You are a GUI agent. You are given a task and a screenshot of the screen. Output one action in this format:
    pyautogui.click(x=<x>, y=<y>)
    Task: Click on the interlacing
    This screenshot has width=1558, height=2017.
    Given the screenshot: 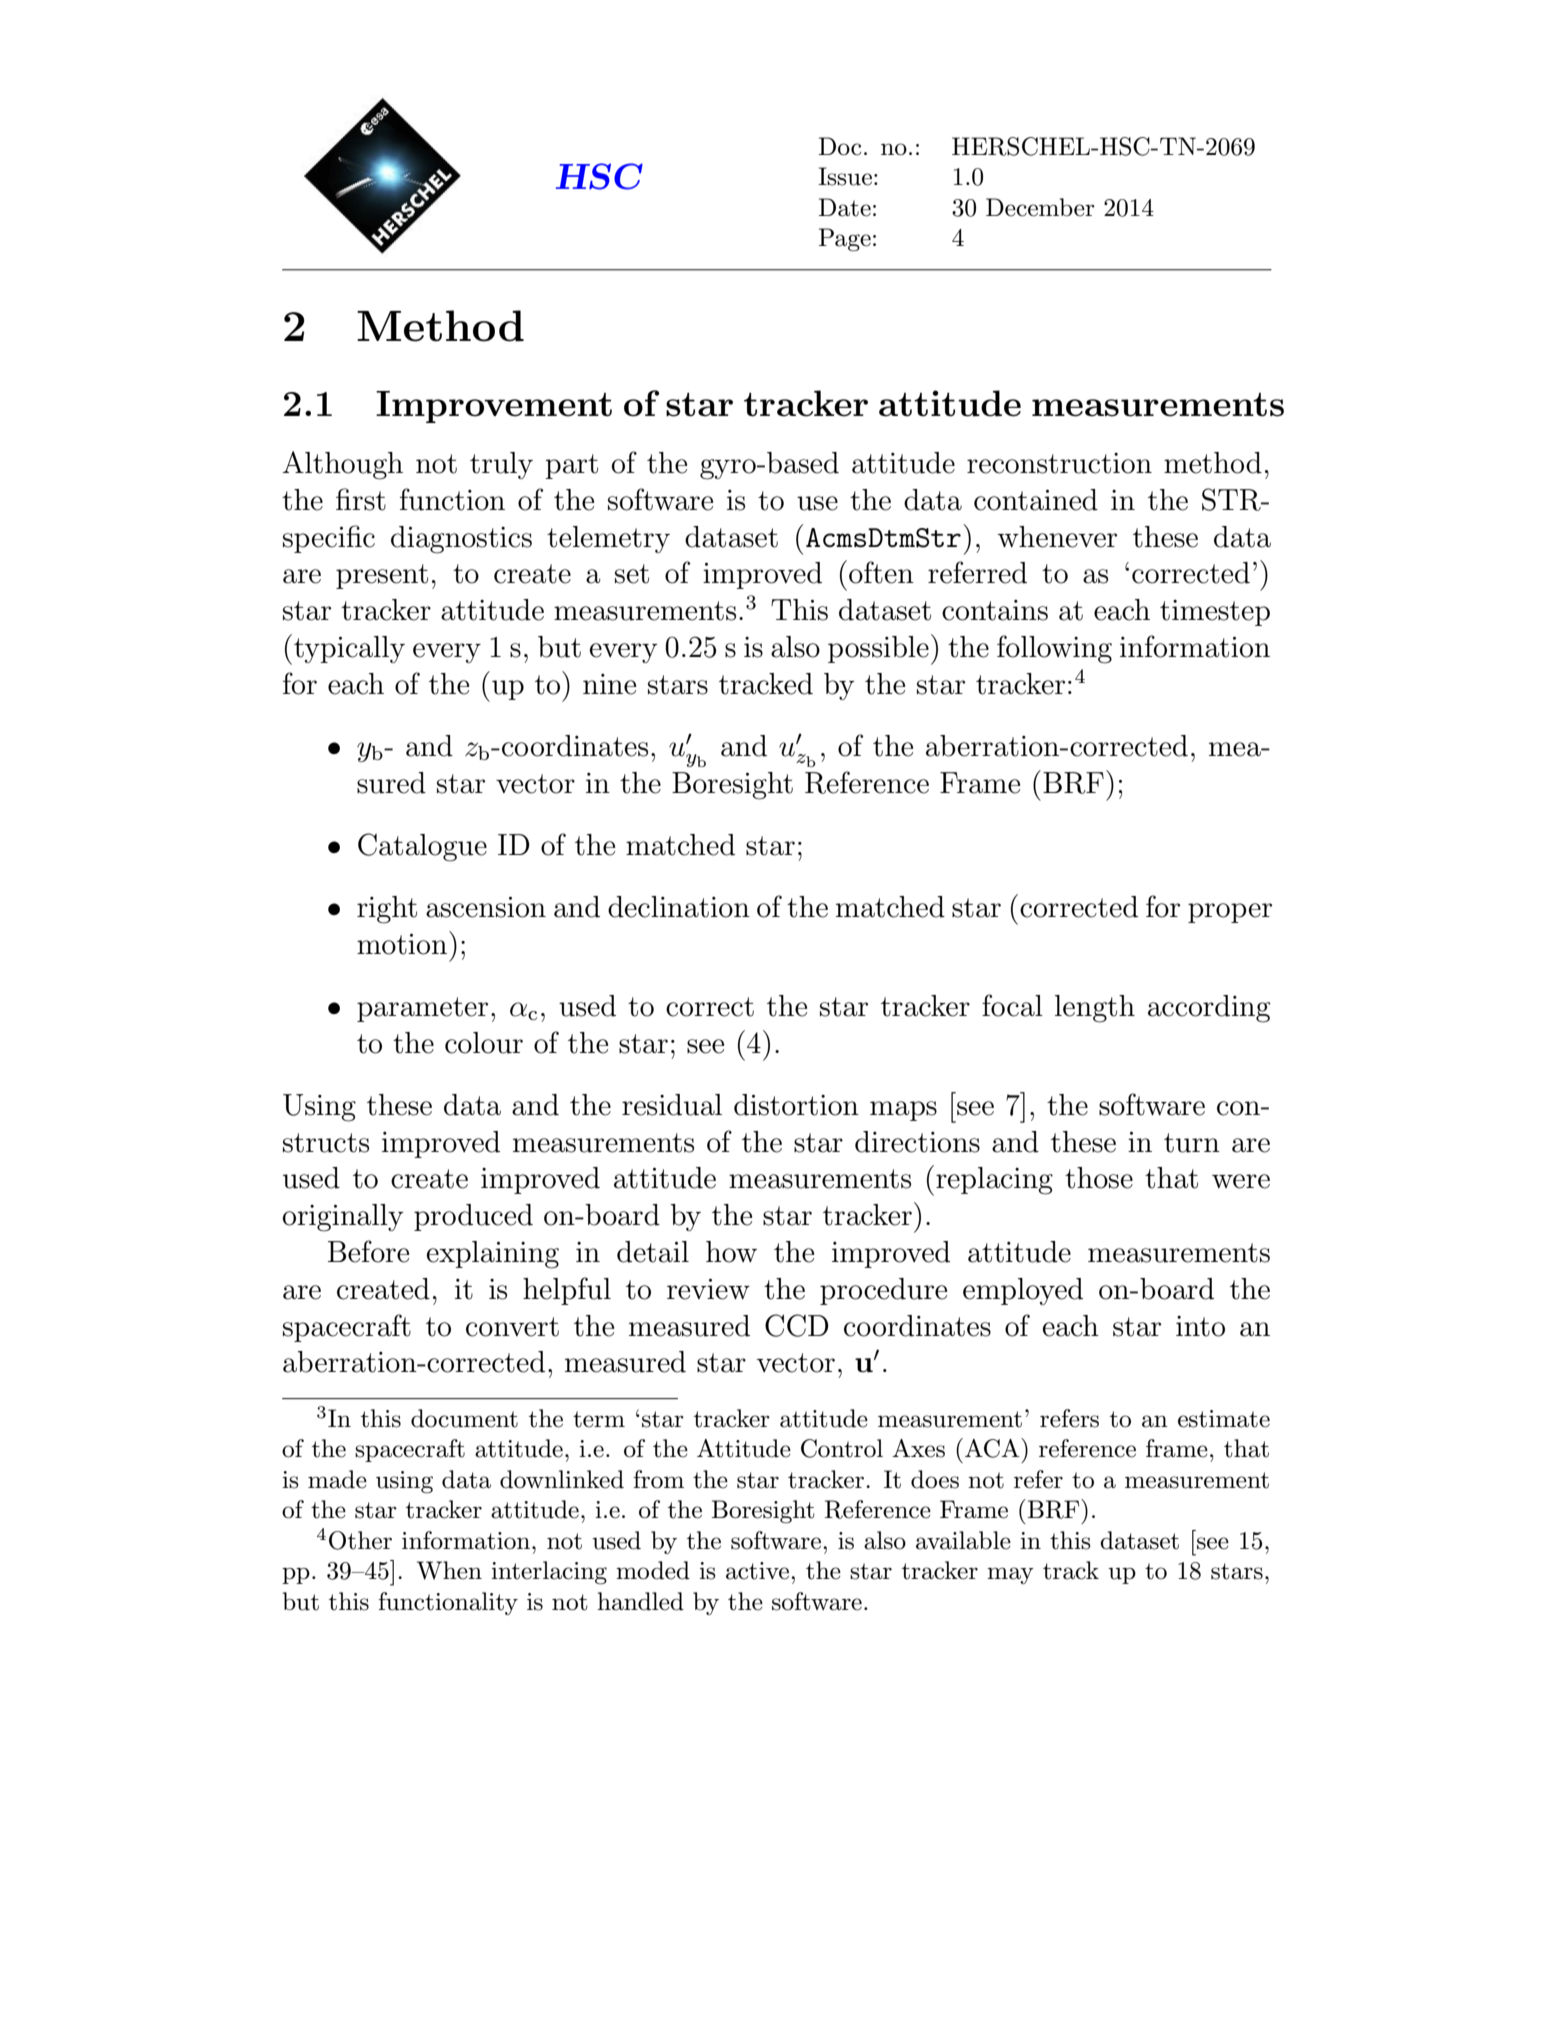 What is the action you would take?
    pyautogui.click(x=549, y=1573)
